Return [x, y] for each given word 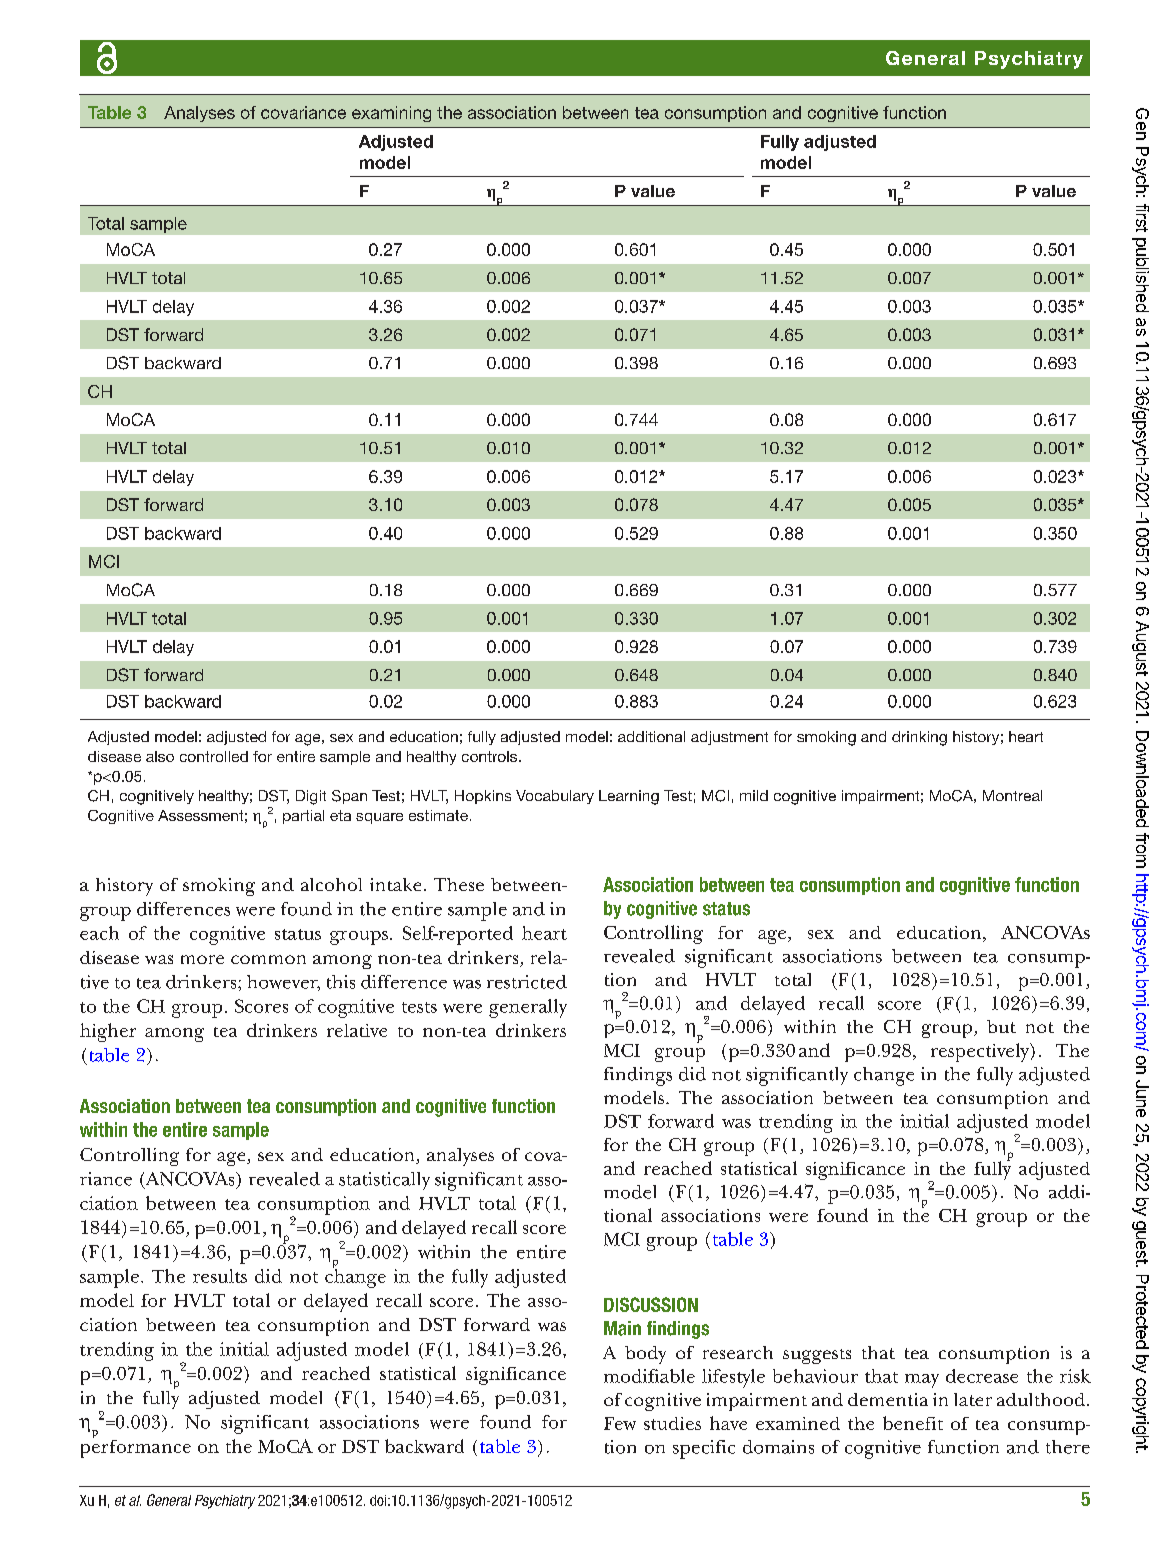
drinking [919, 738]
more [202, 959]
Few [620, 1423]
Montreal [1012, 795]
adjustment [729, 738]
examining [391, 114]
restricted [527, 982]
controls [491, 756]
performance [136, 1447]
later [973, 1399]
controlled [214, 756]
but [1001, 1026]
